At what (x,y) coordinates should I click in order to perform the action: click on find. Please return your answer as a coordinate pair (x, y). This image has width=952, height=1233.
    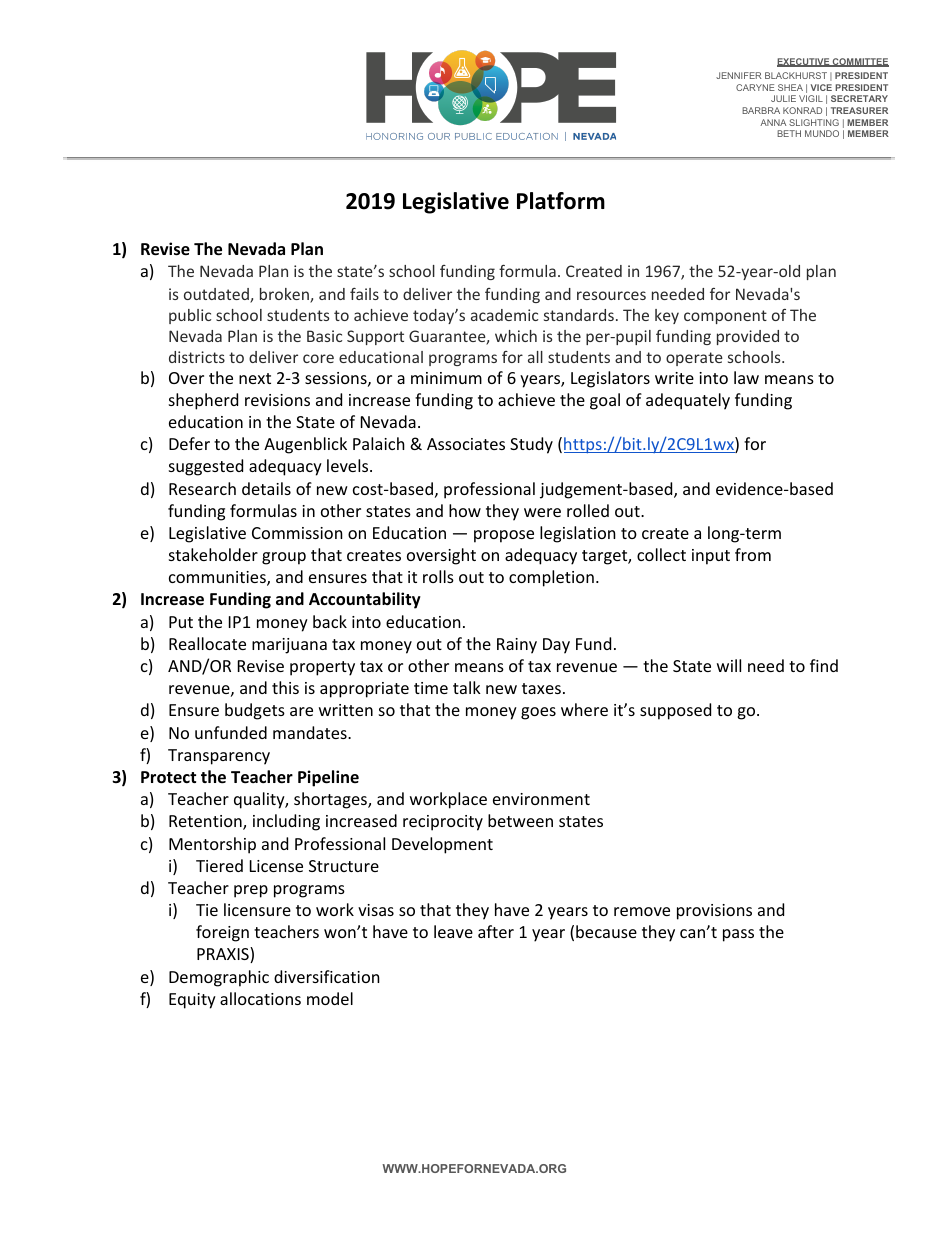
    Looking at the image, I should click on (824, 665).
